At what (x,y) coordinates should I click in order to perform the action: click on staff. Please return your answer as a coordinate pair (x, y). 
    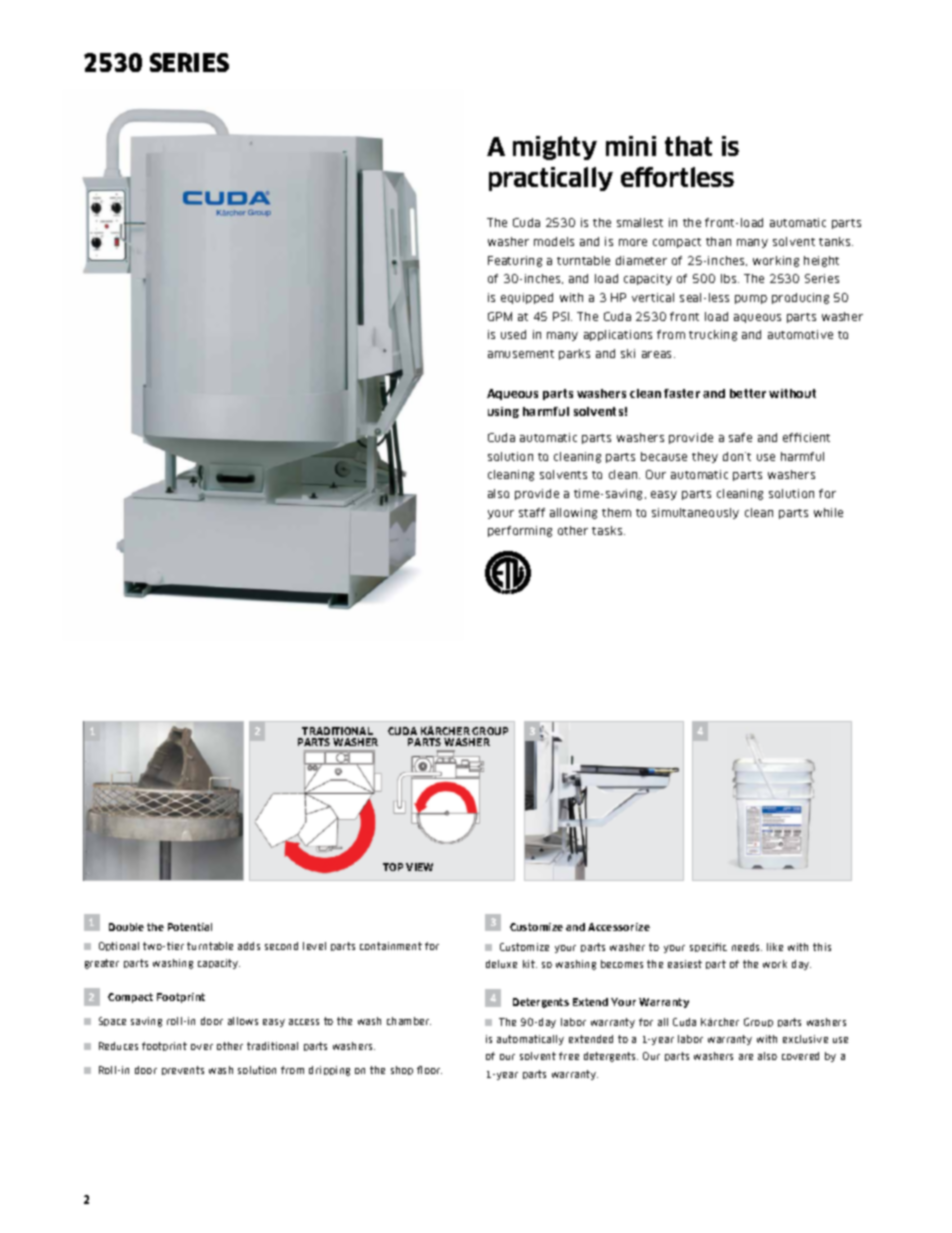
    Looking at the image, I should click on (532, 512).
